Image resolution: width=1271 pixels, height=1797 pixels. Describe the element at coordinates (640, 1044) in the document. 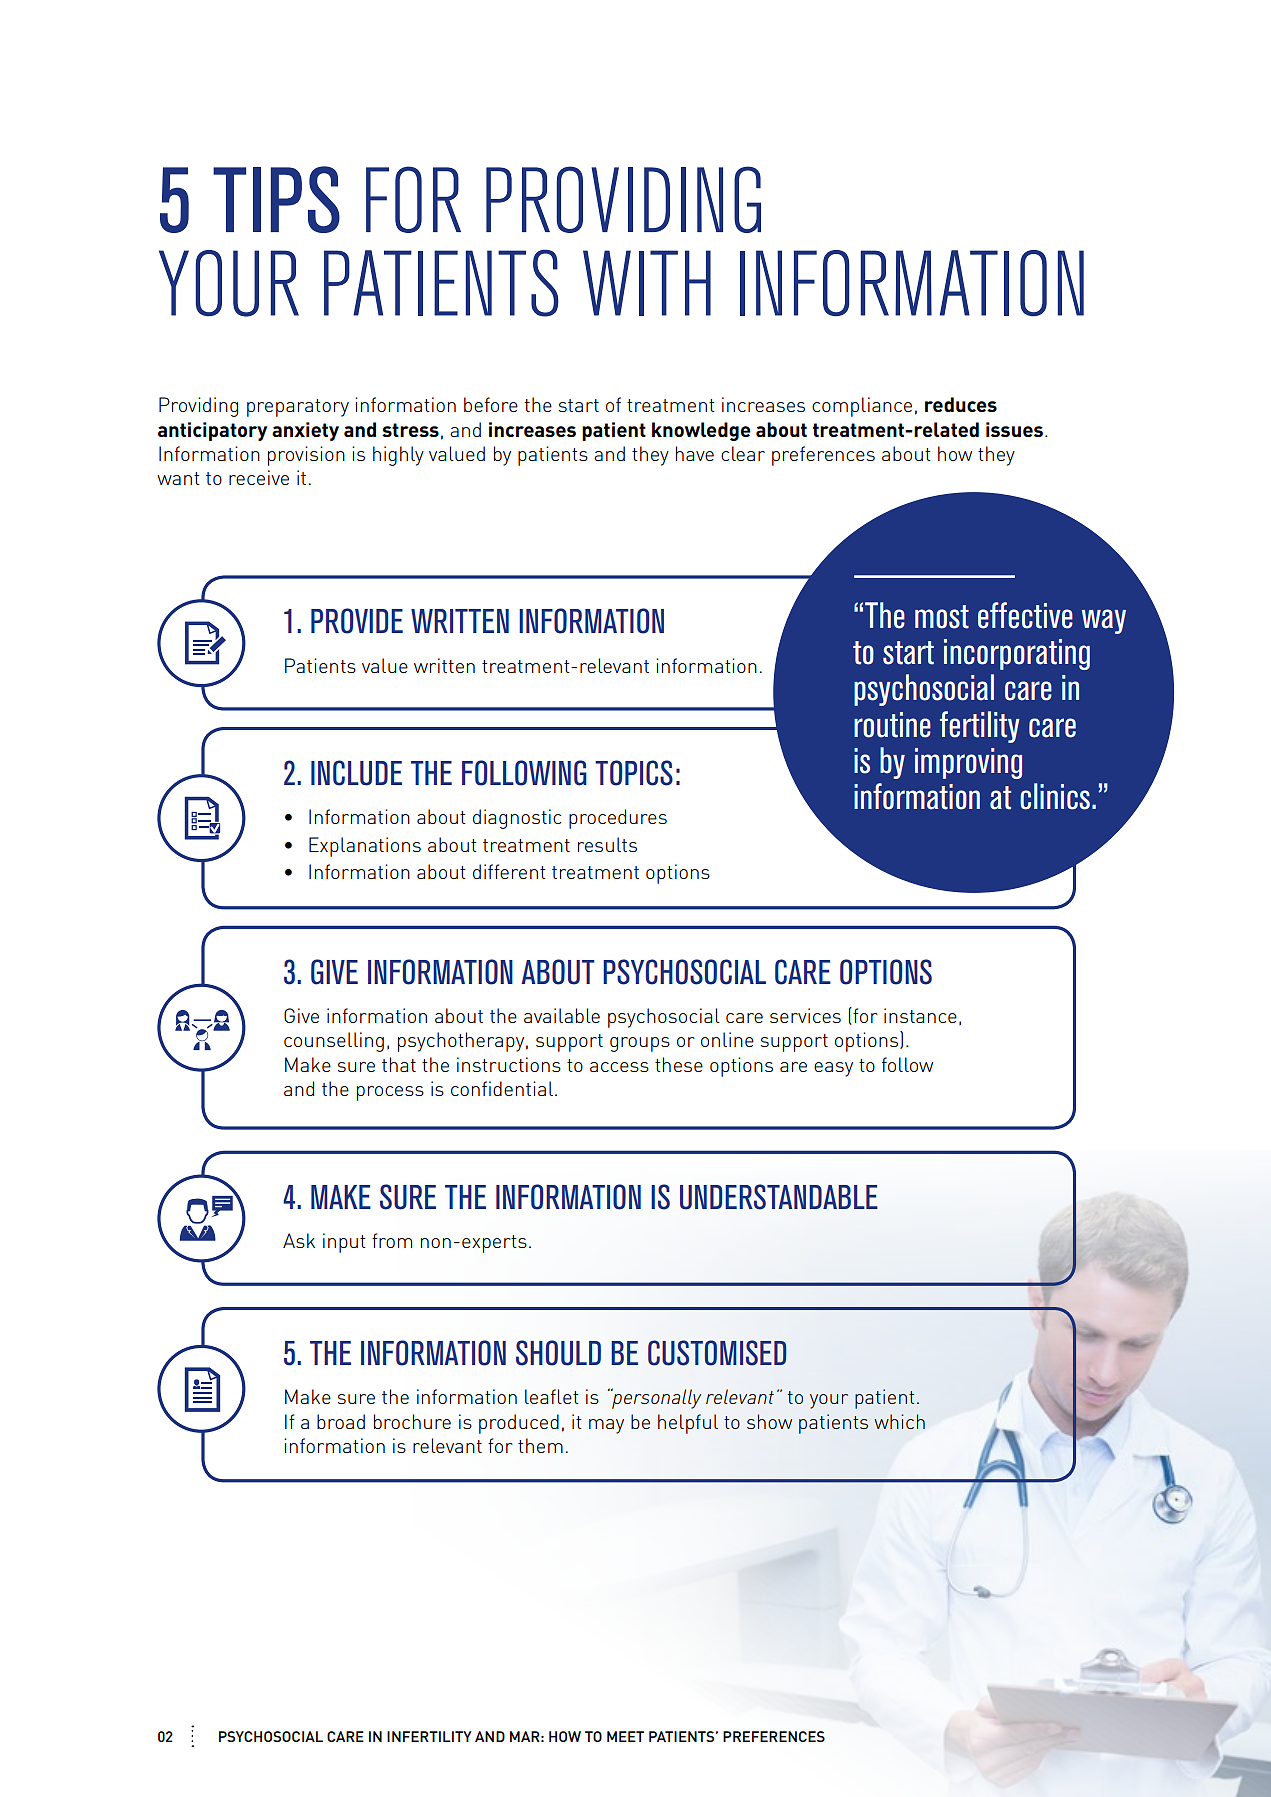

I see `groups` at that location.
